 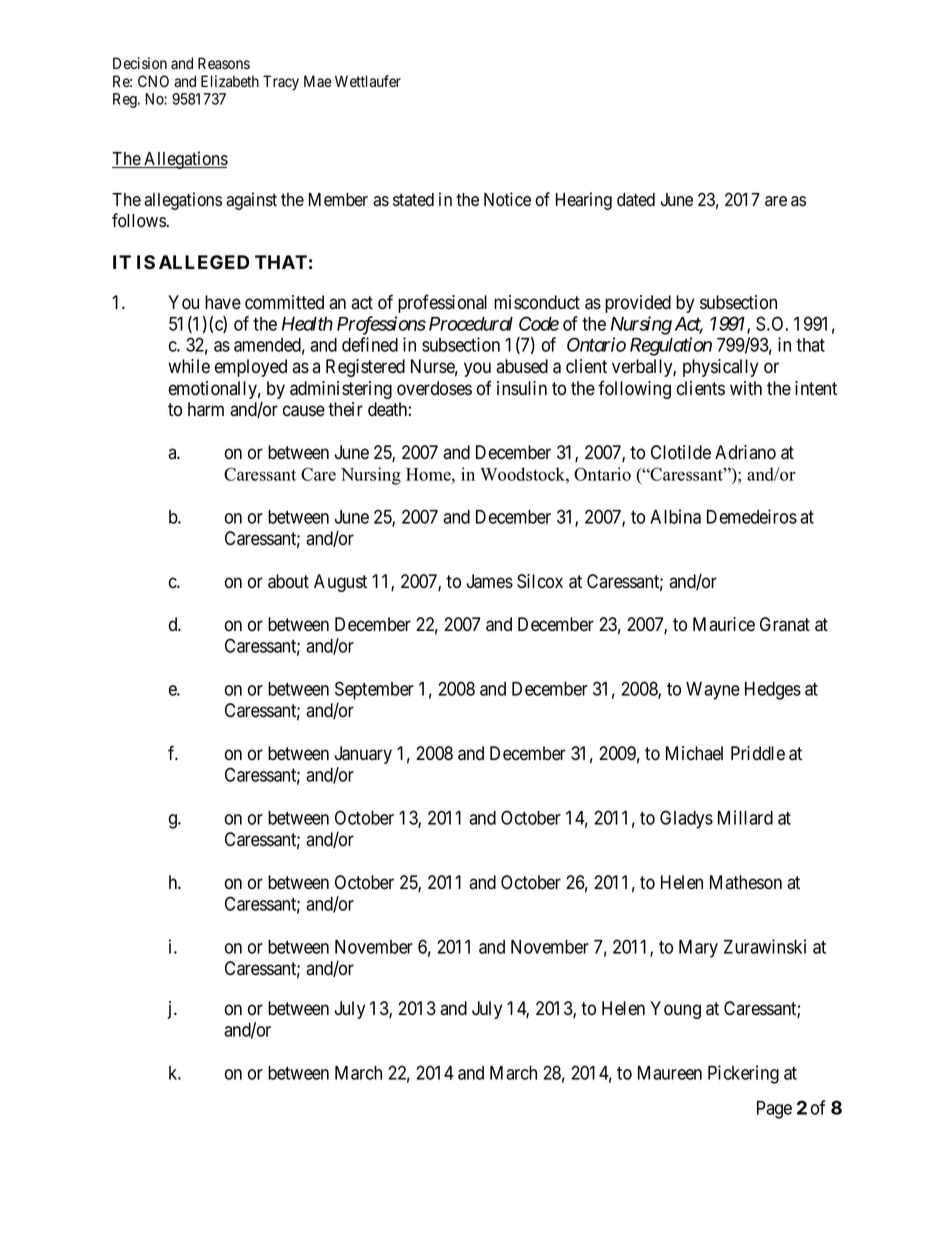 I want to click on Adriano, so click(x=745, y=452).
